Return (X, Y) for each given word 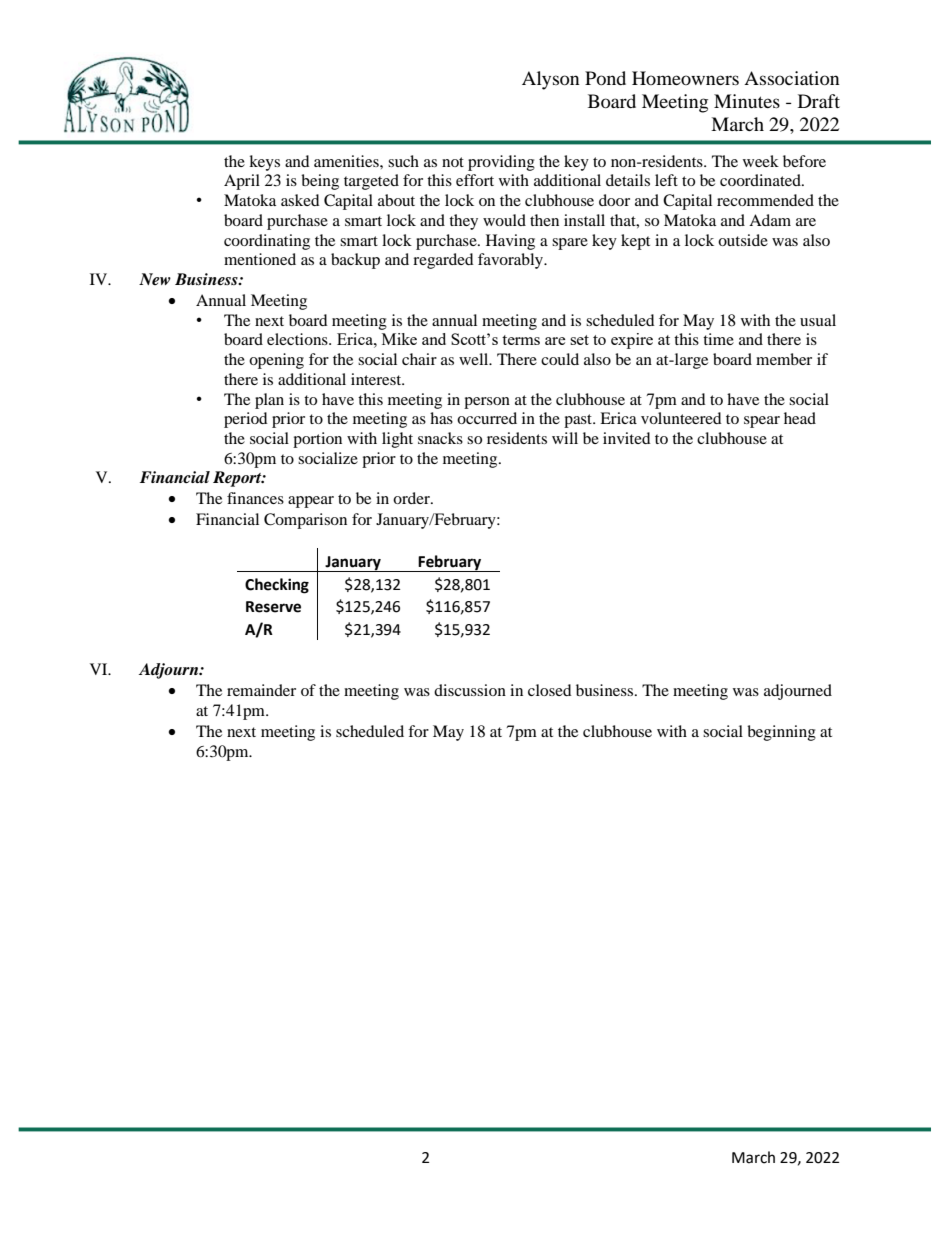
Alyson (551, 80)
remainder (261, 690)
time (718, 339)
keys (264, 163)
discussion (470, 690)
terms (521, 340)
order (412, 498)
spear (762, 422)
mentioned (260, 259)
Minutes (747, 101)
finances (255, 498)
